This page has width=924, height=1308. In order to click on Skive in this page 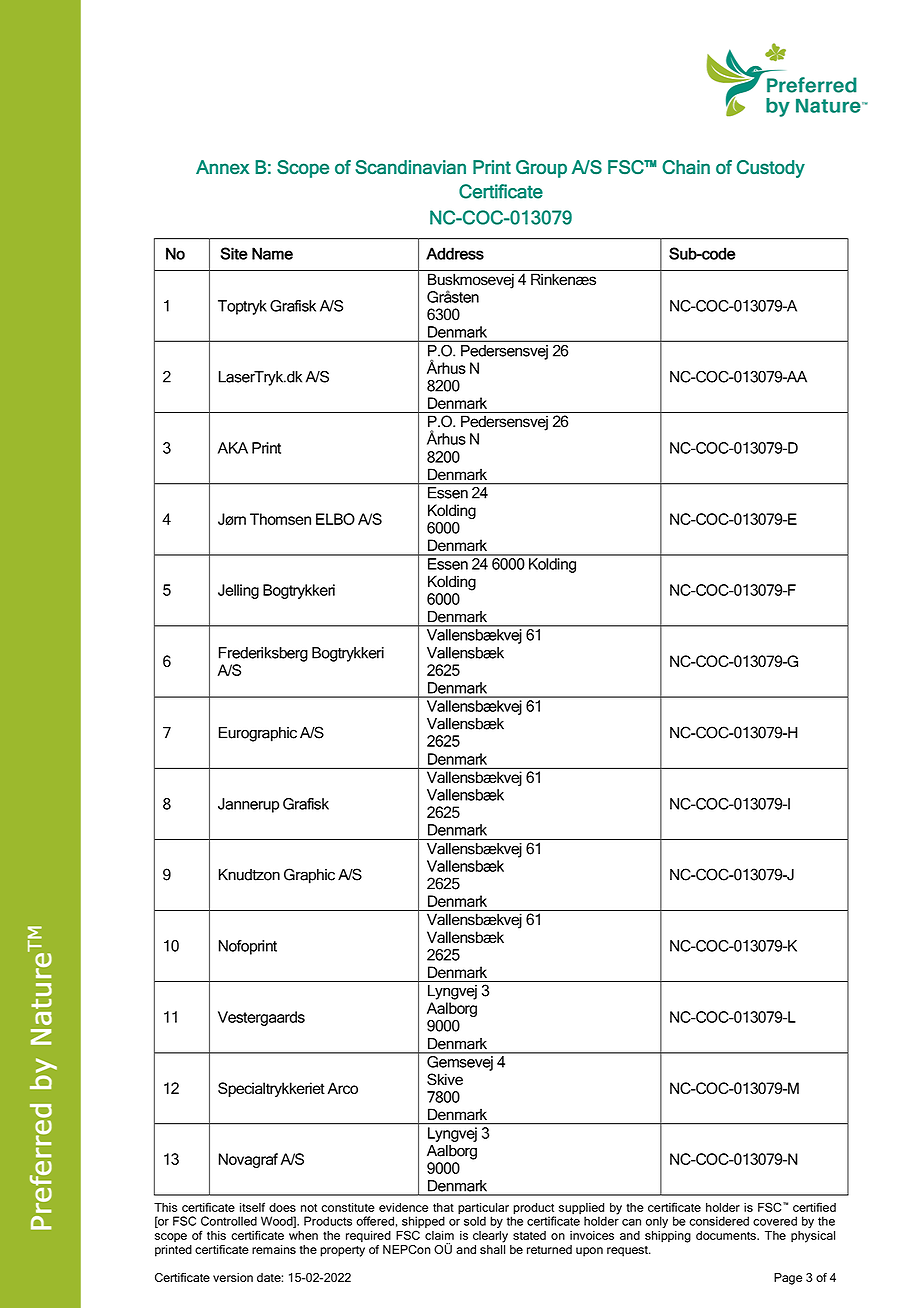, I will do `click(445, 1079)`.
